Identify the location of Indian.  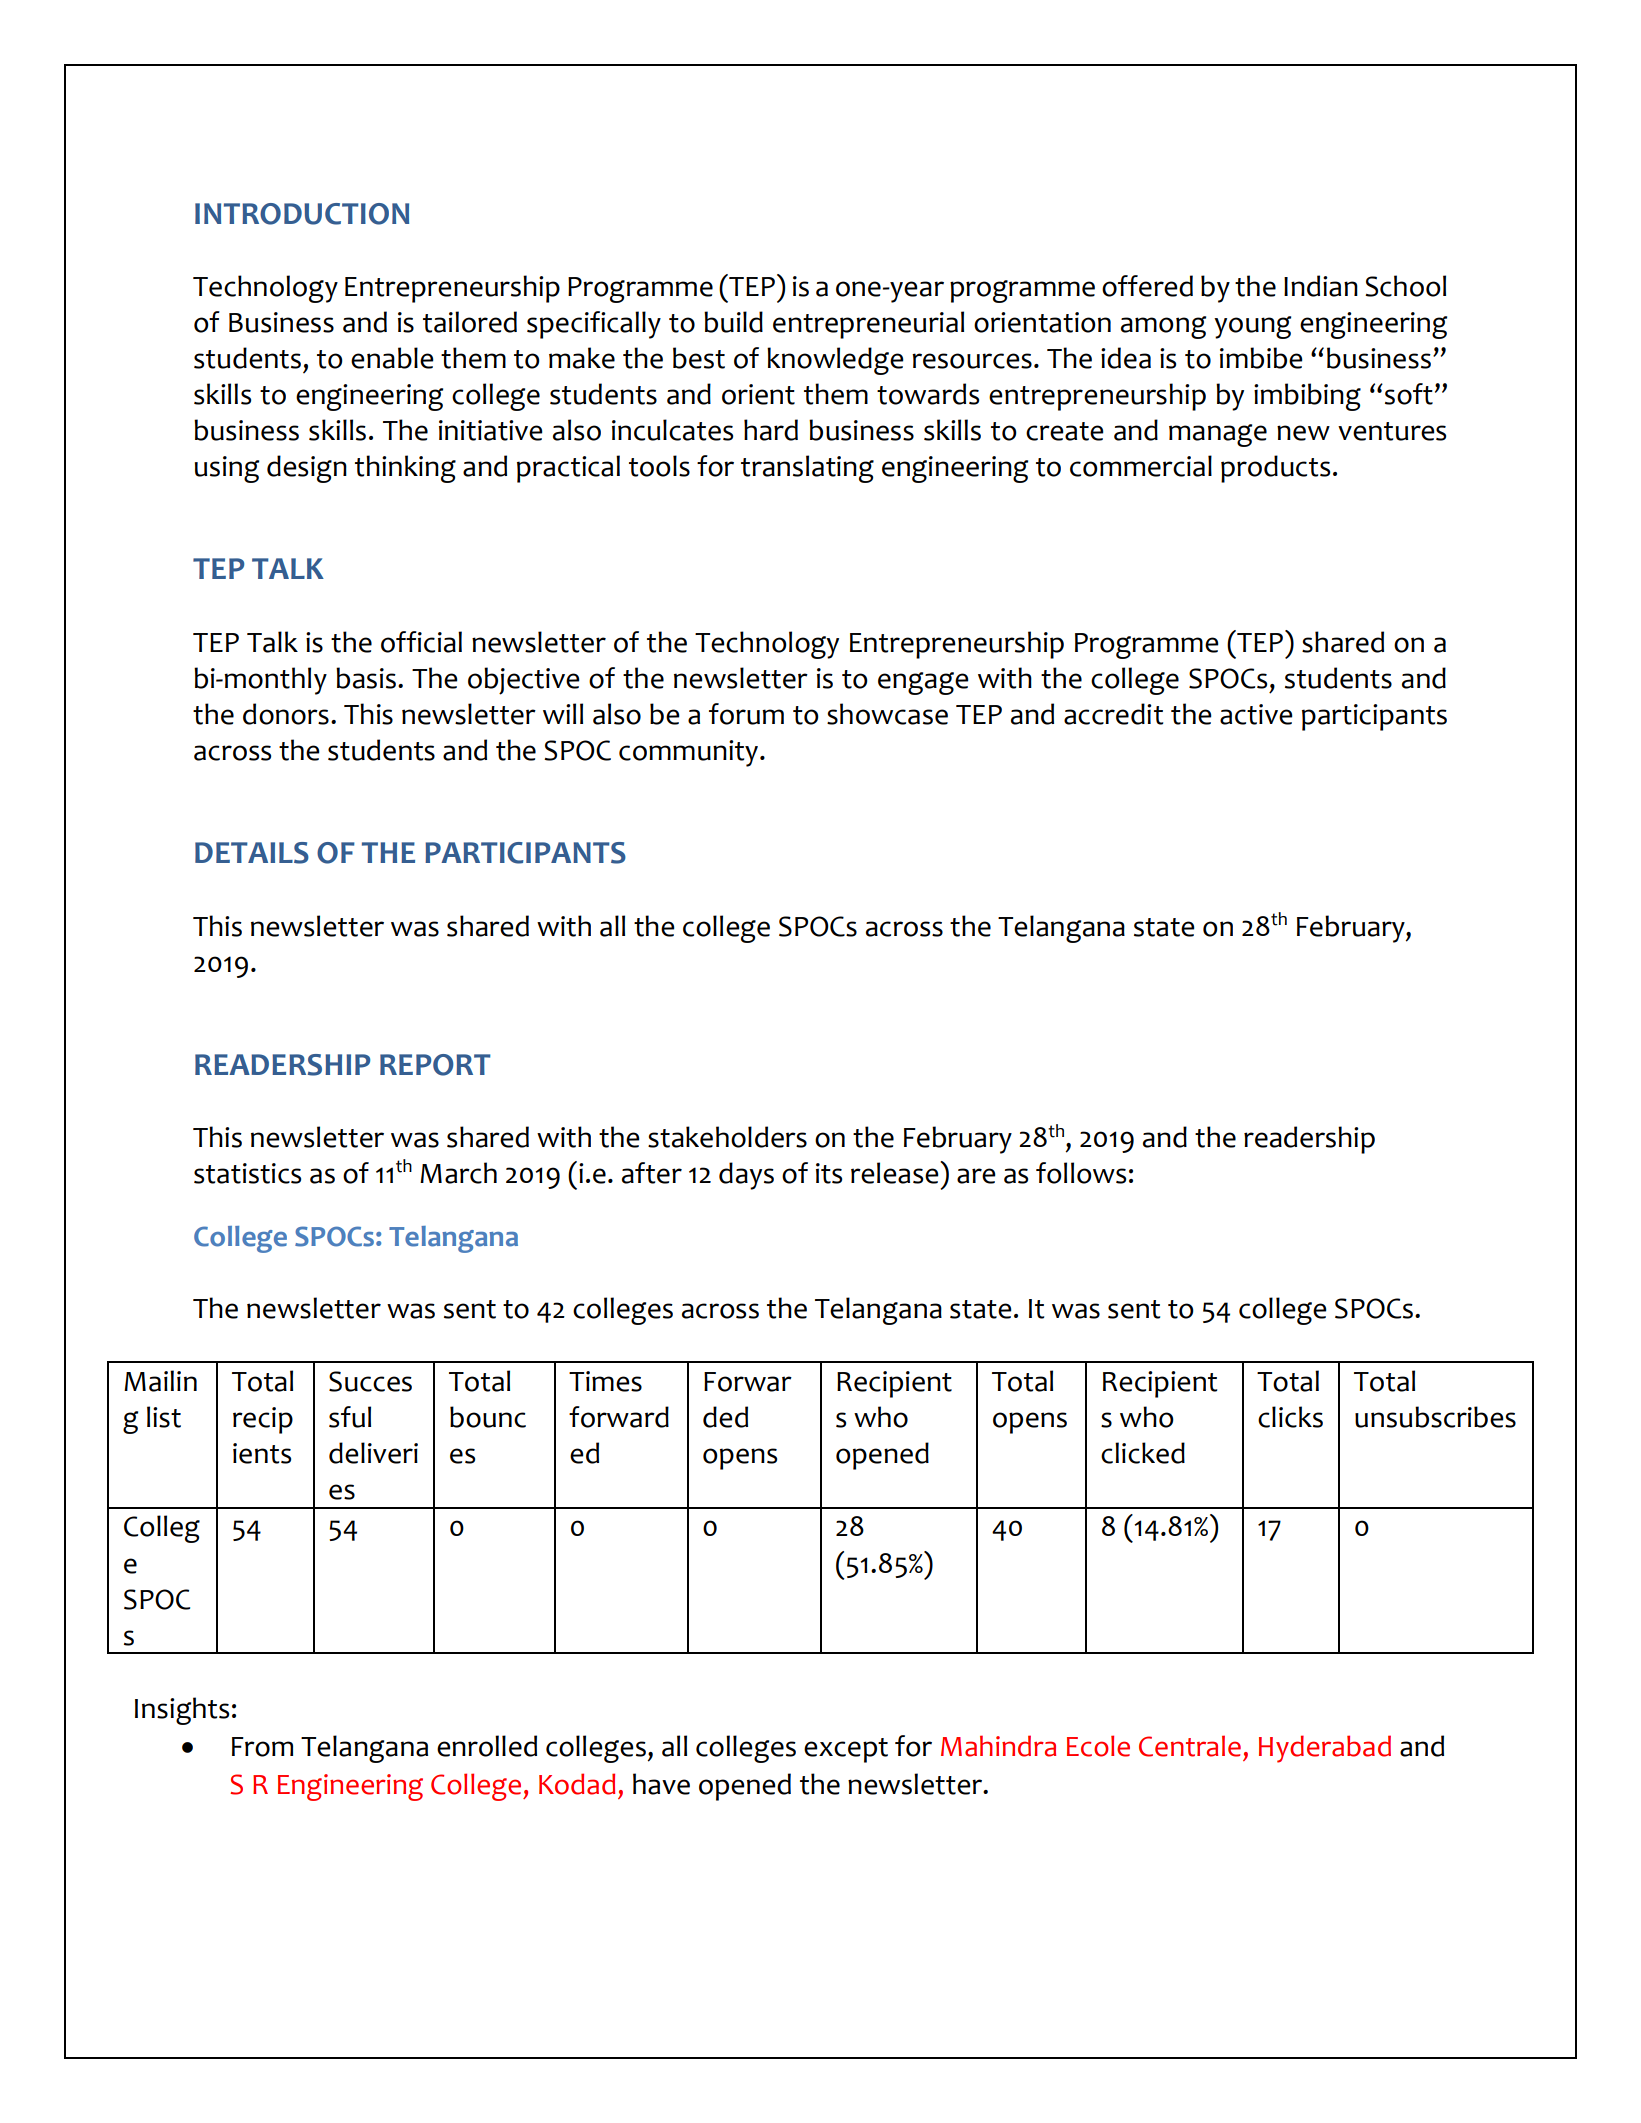
(1321, 286).
